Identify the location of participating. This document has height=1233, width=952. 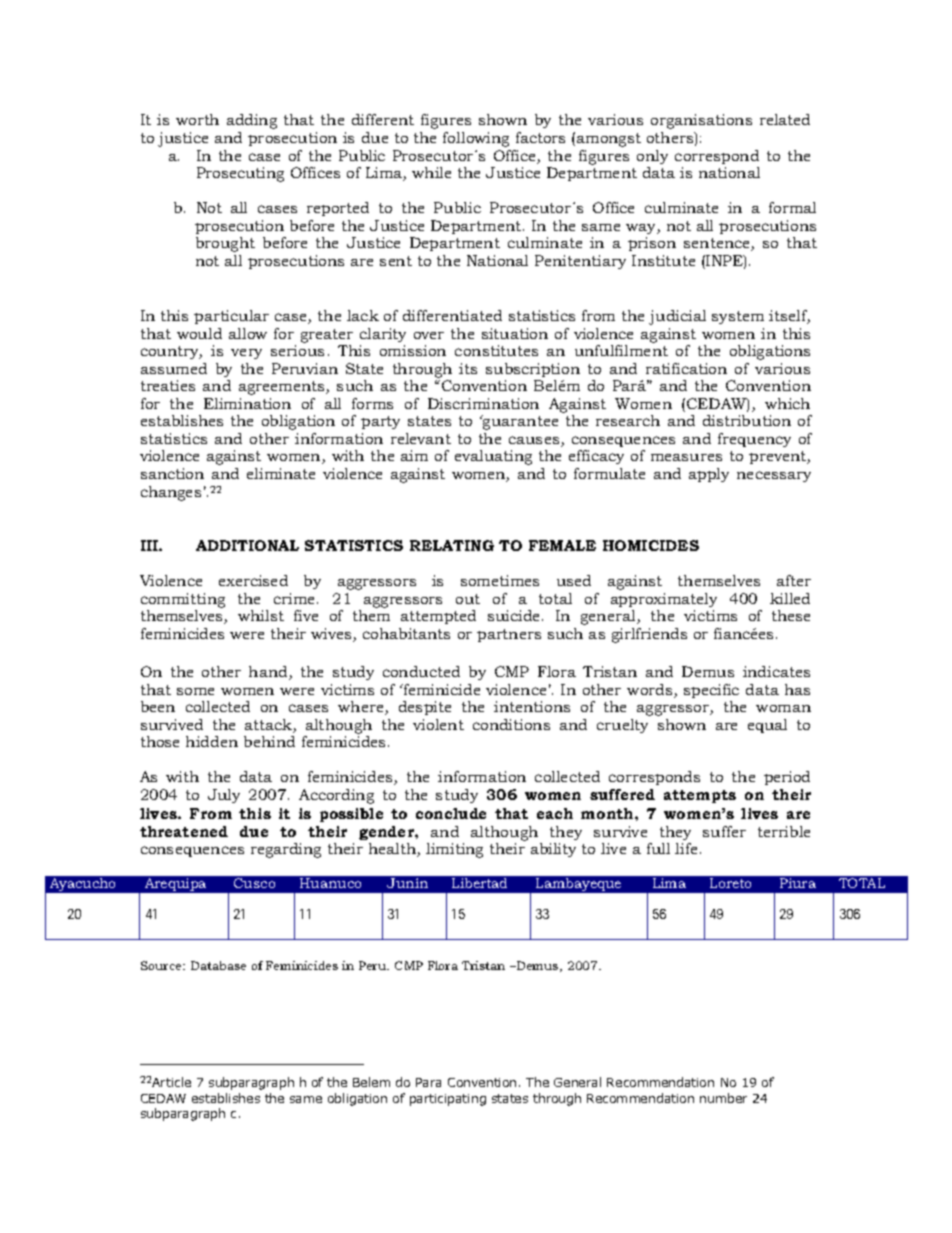
(448, 1100).
